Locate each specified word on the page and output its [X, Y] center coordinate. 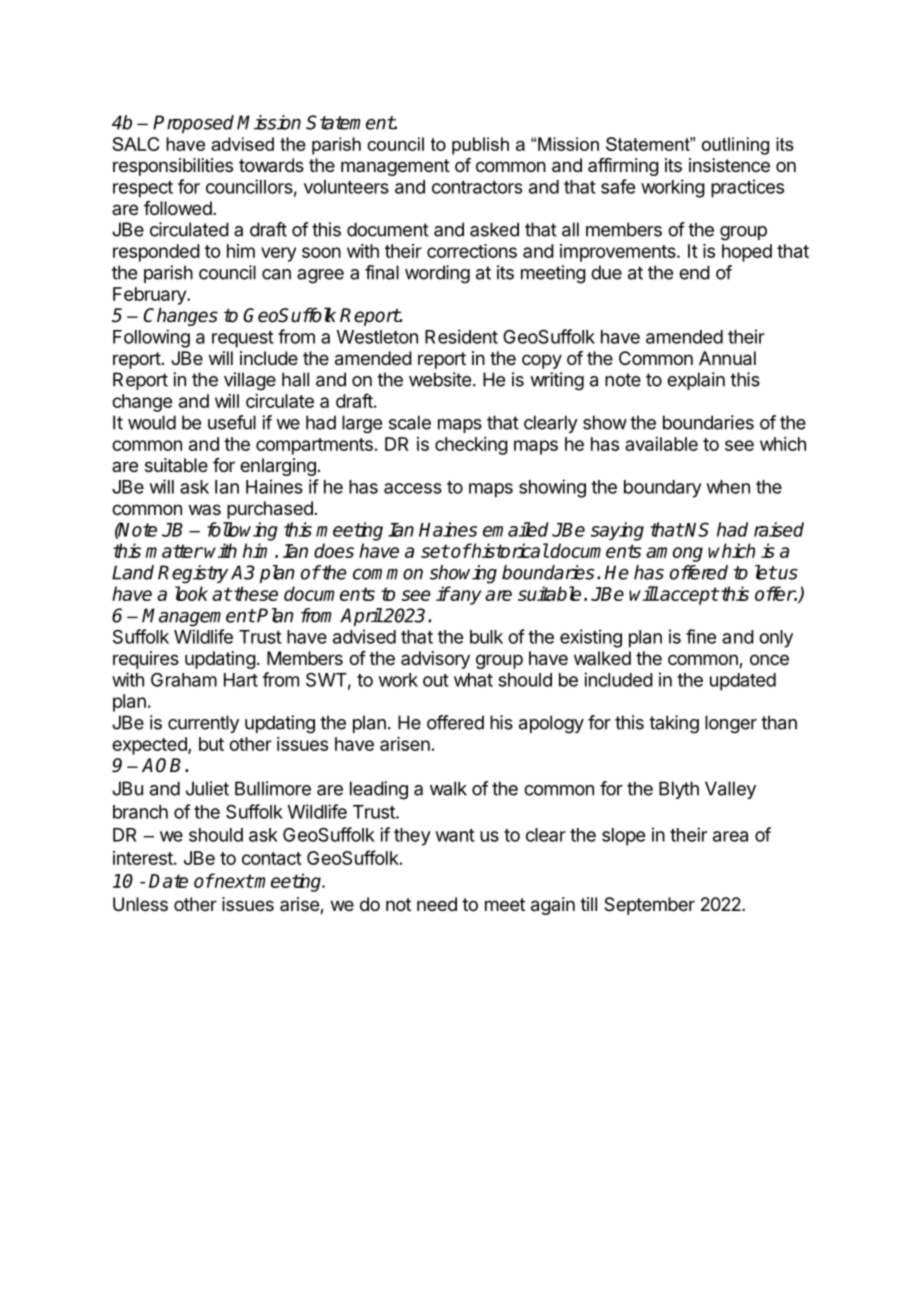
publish [480, 146]
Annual [727, 358]
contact [272, 858]
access [413, 488]
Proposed [193, 124]
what [473, 680]
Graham [184, 680]
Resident [461, 336]
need [437, 904]
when [728, 487]
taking [674, 724]
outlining [735, 146]
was [205, 509]
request [243, 339]
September [649, 906]
